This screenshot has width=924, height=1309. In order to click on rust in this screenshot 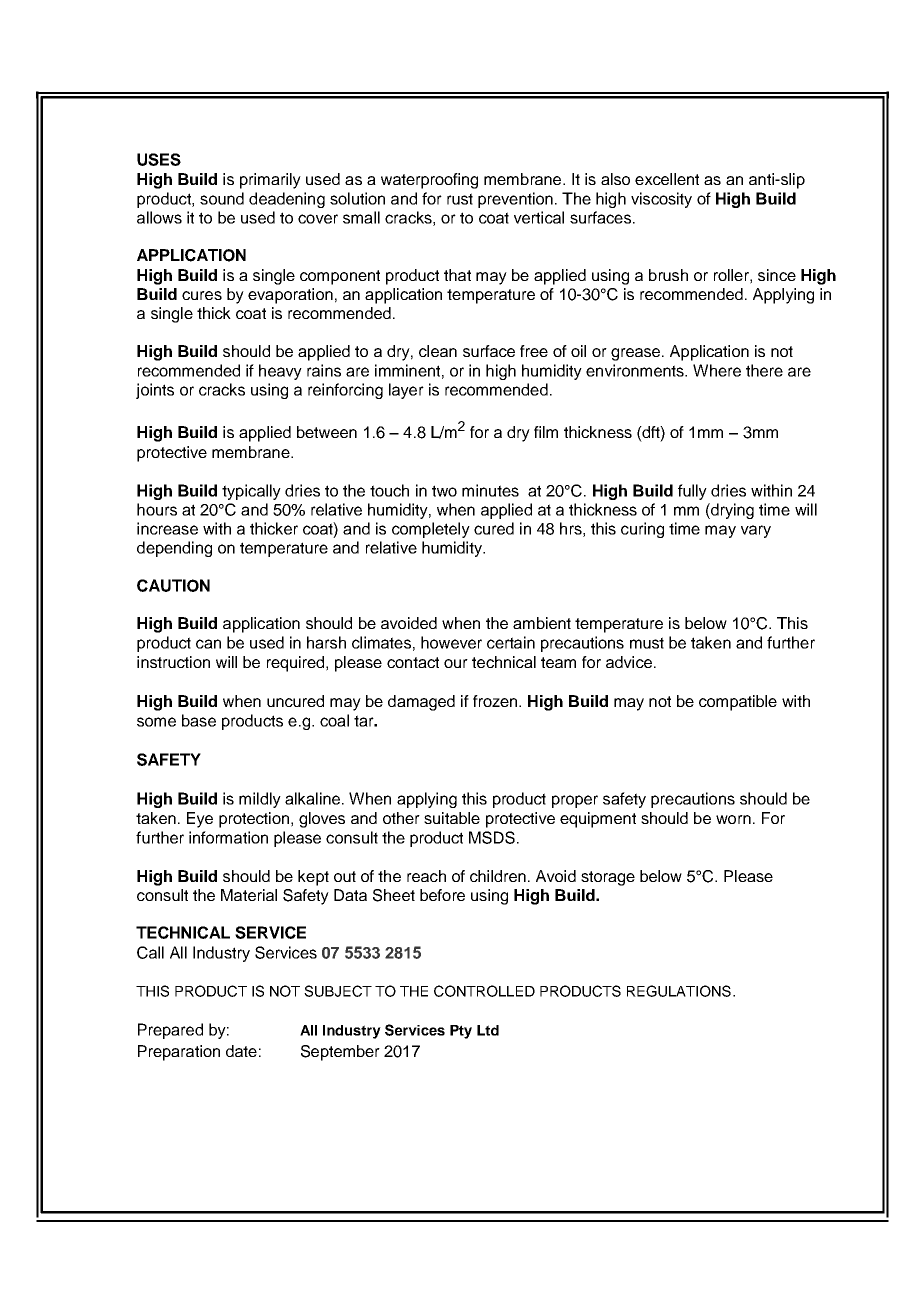, I will do `click(460, 199)`.
